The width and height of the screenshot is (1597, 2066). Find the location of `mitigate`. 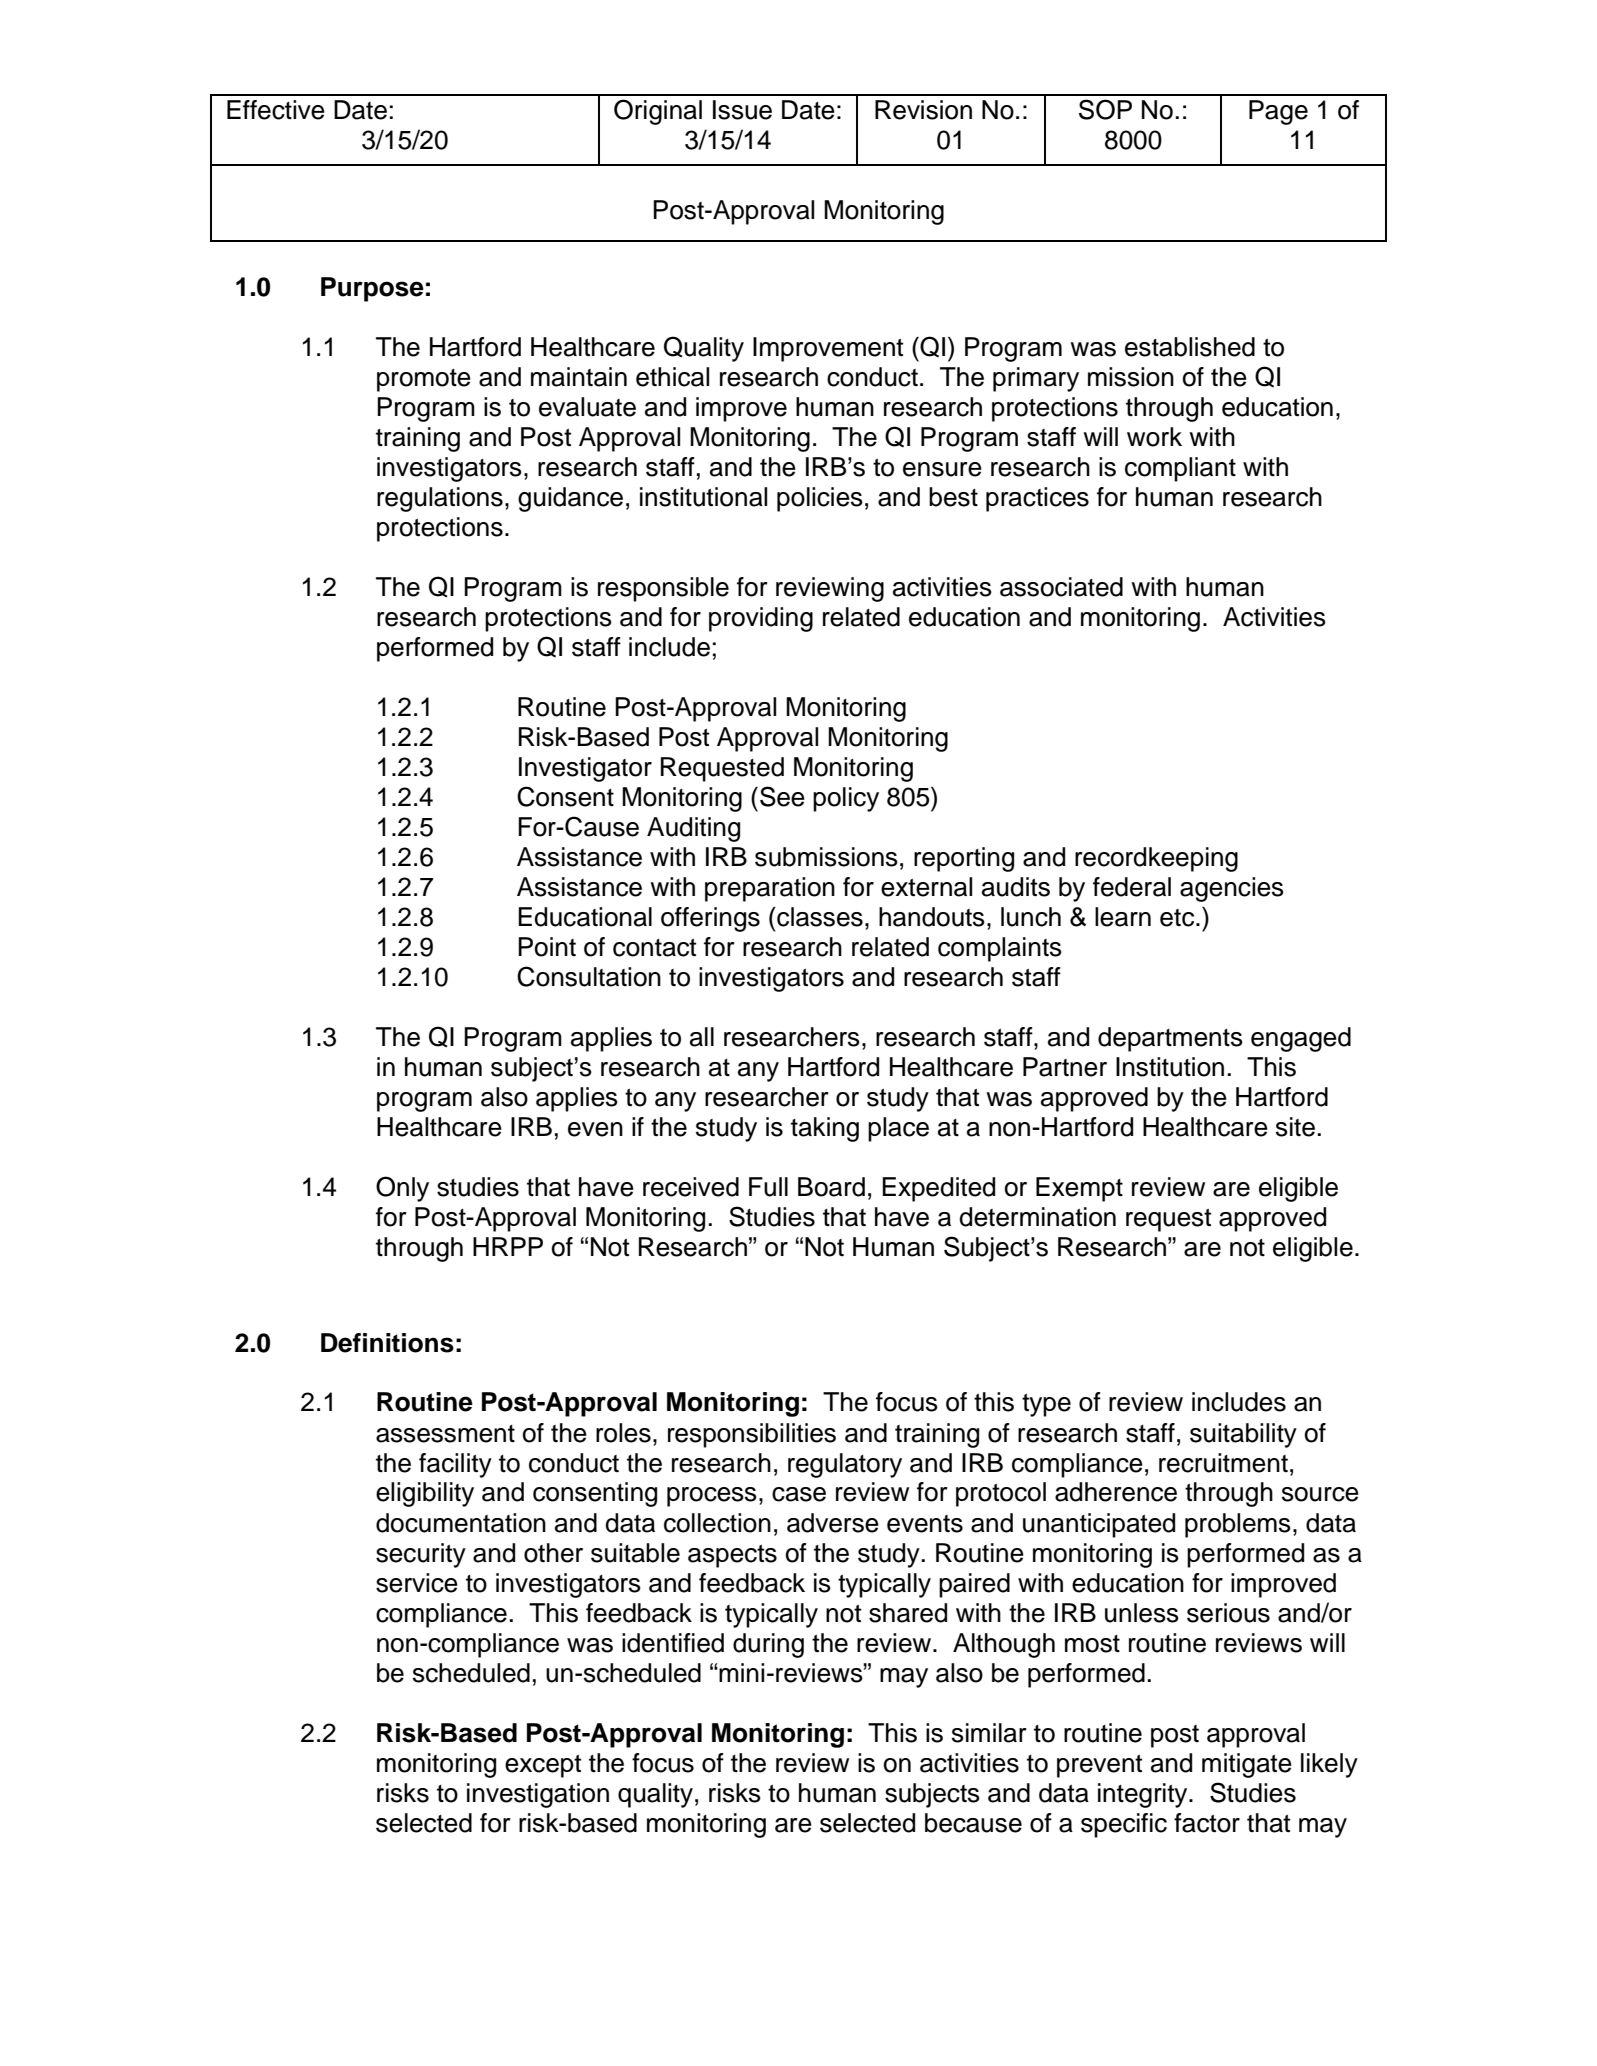

mitigate is located at coordinates (1247, 1765).
